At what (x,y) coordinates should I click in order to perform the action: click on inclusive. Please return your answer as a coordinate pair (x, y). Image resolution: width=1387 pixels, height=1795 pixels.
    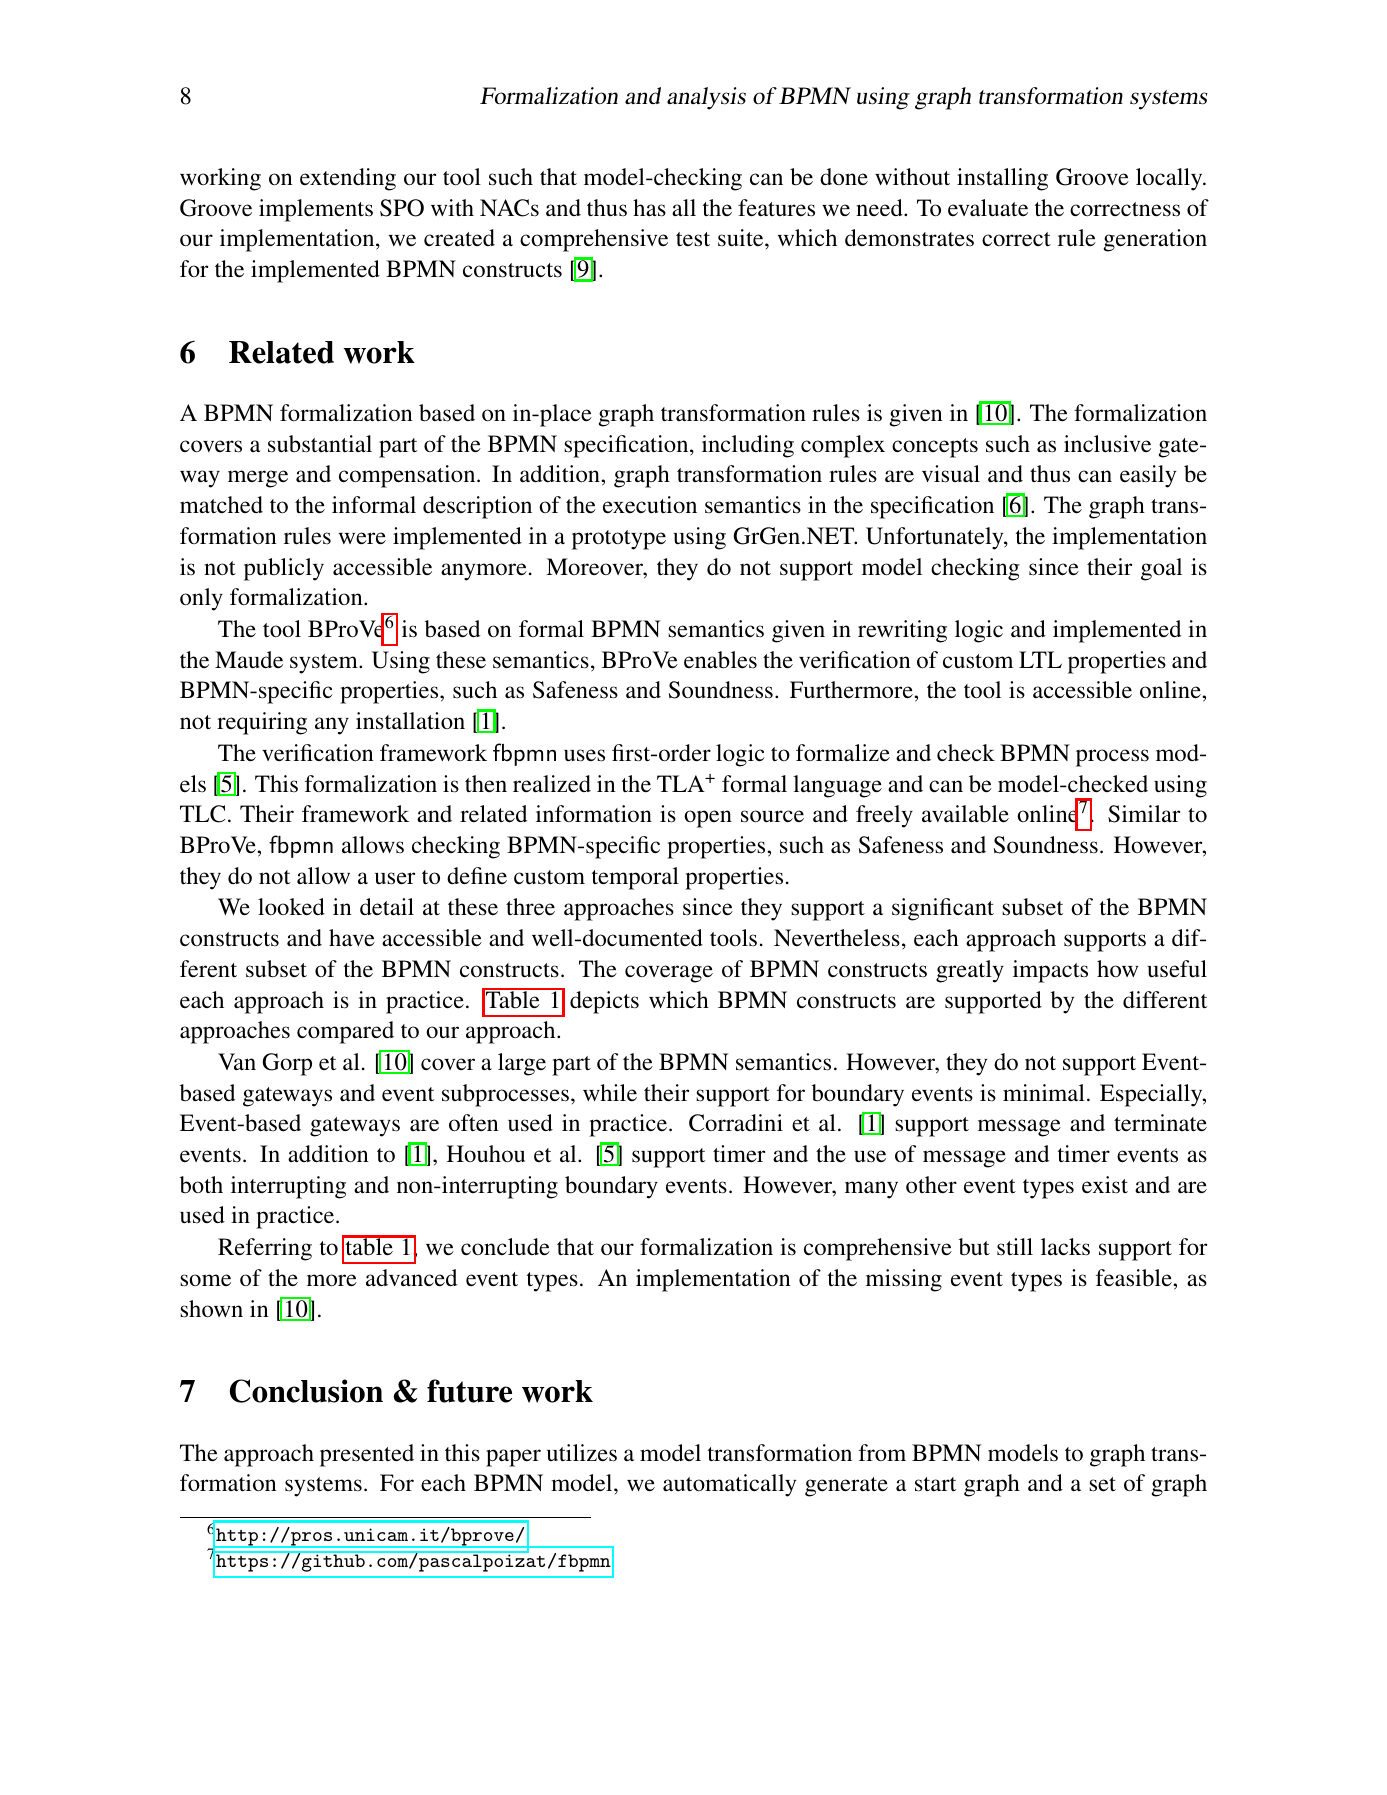
    Looking at the image, I should click on (1107, 444).
